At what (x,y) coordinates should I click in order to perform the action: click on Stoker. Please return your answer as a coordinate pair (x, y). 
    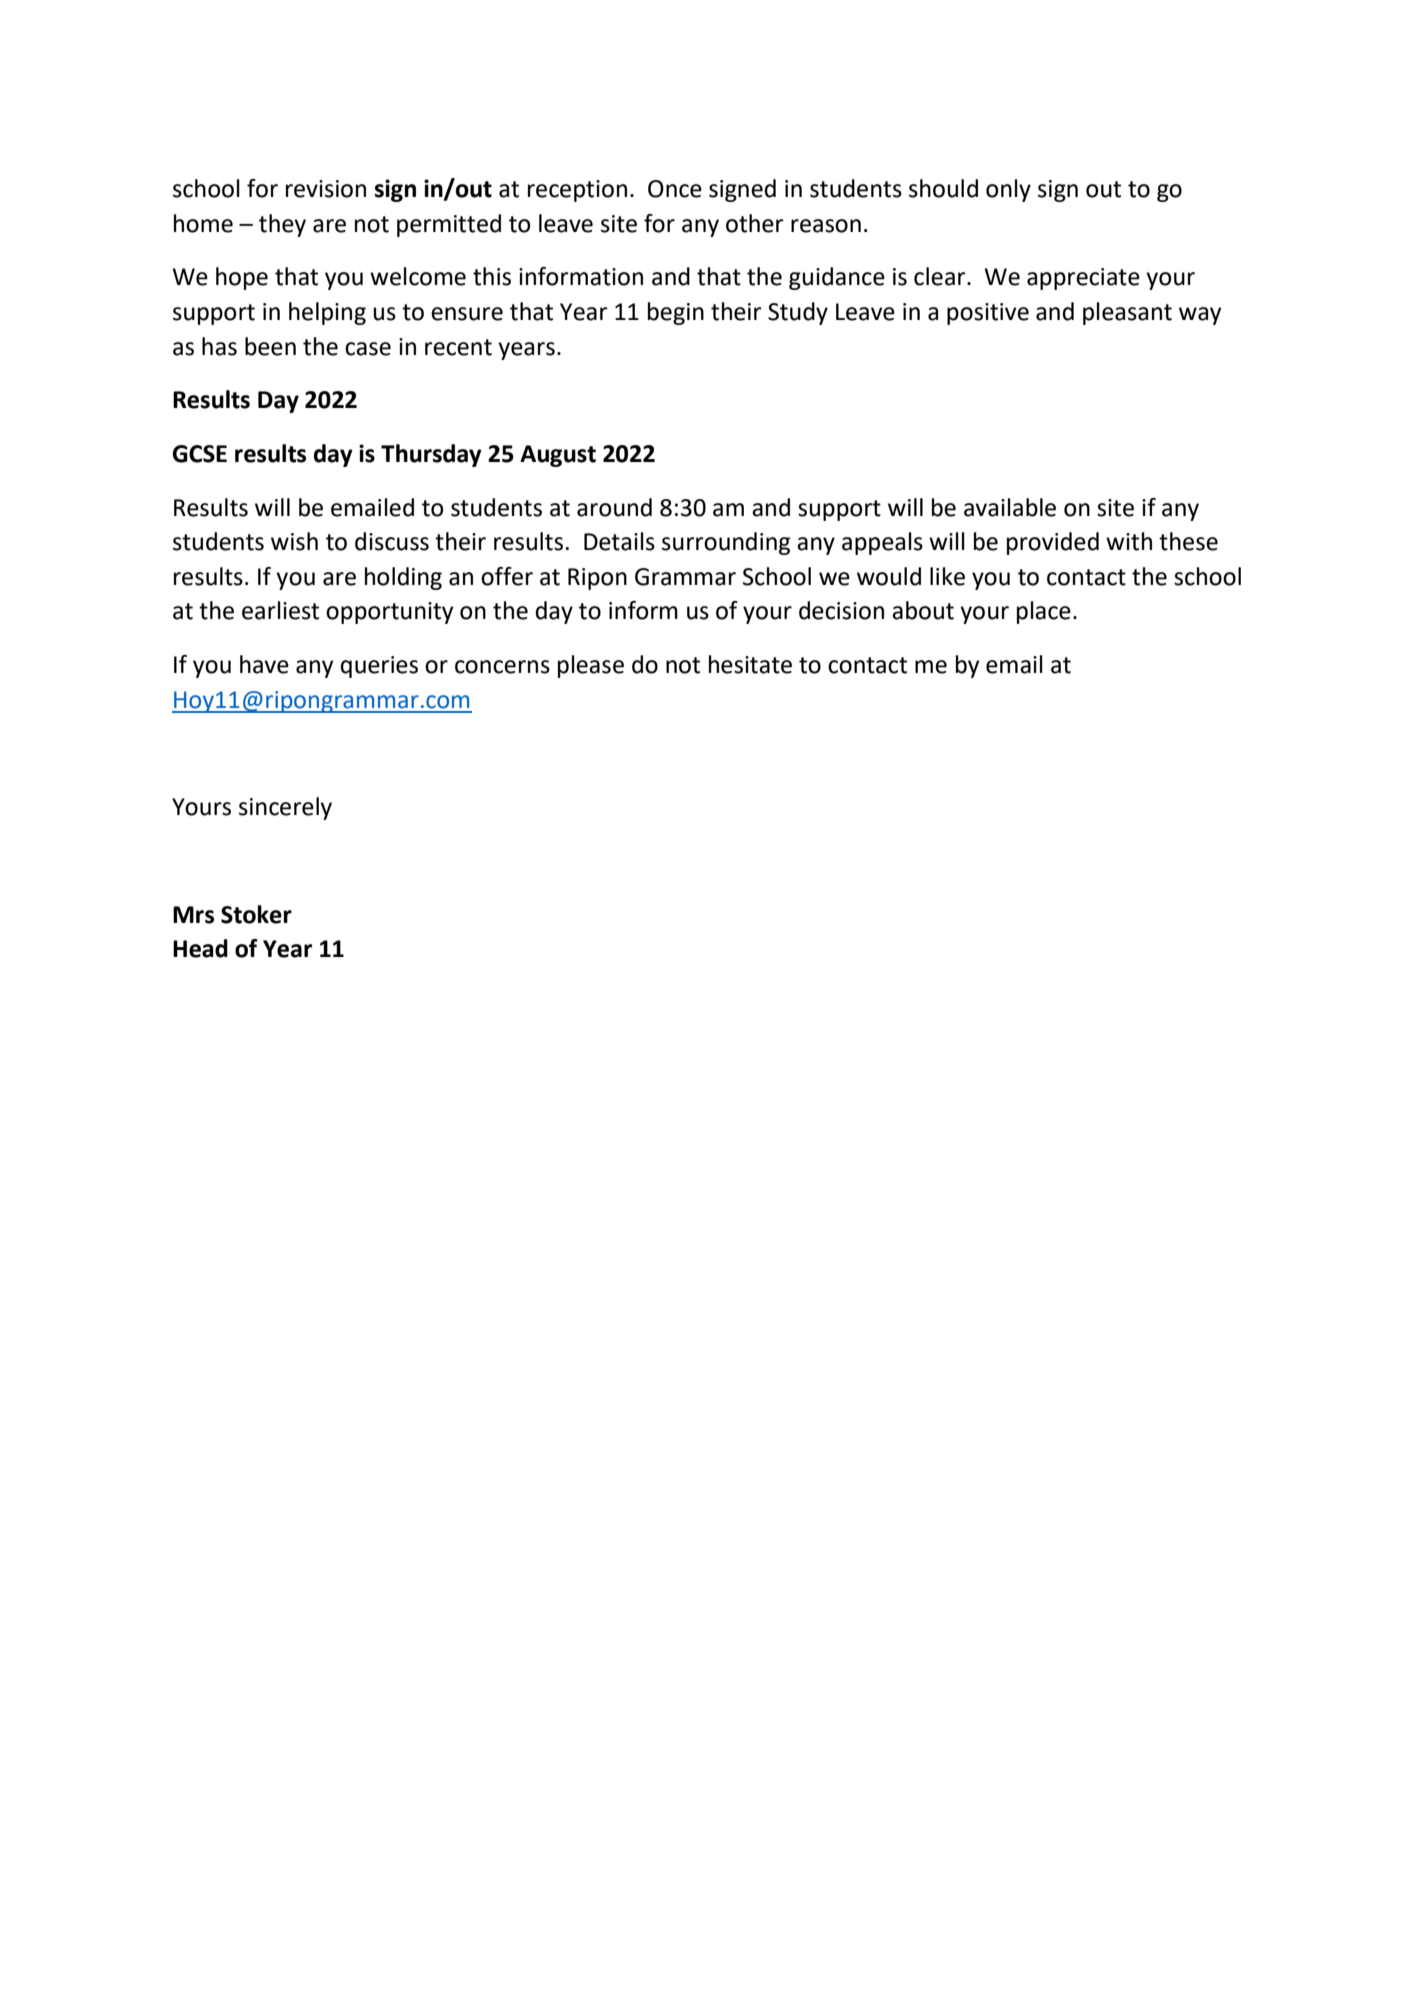
    Looking at the image, I should click on (256, 914).
